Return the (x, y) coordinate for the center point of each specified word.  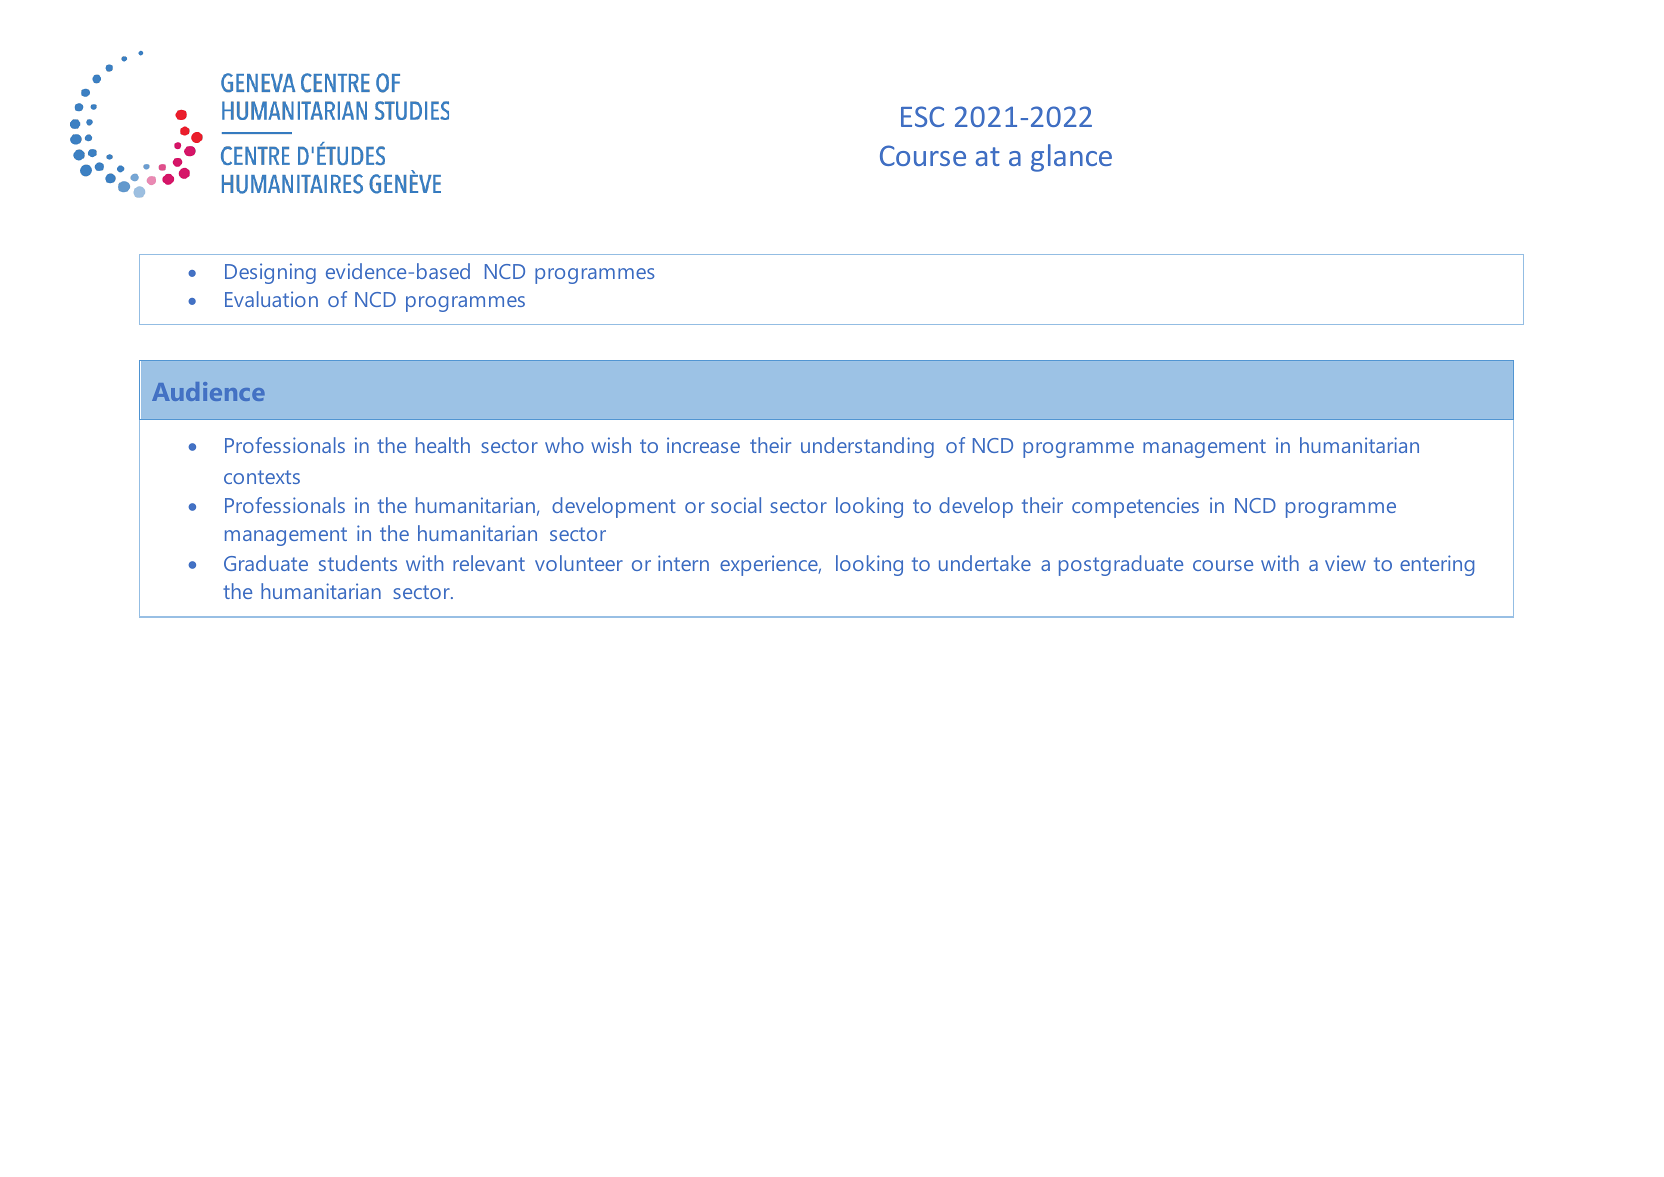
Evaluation (271, 299)
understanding (867, 447)
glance (1071, 158)
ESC (922, 116)
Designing (270, 273)
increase (703, 445)
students (358, 563)
